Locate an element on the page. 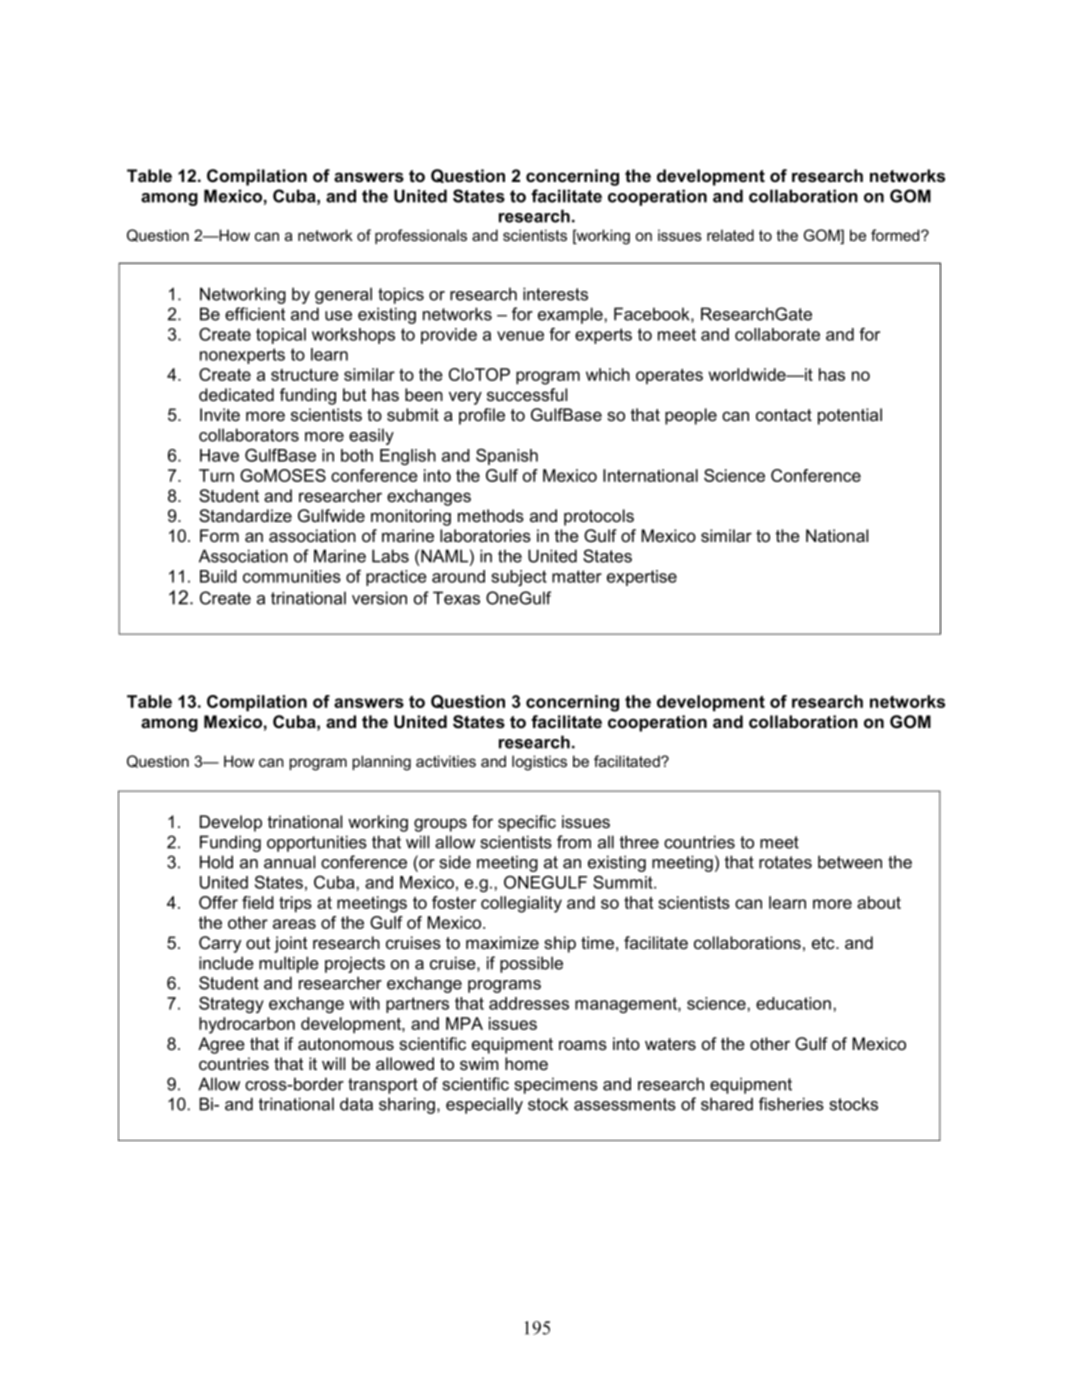 Image resolution: width=1074 pixels, height=1389 pixels. related is located at coordinates (730, 235).
